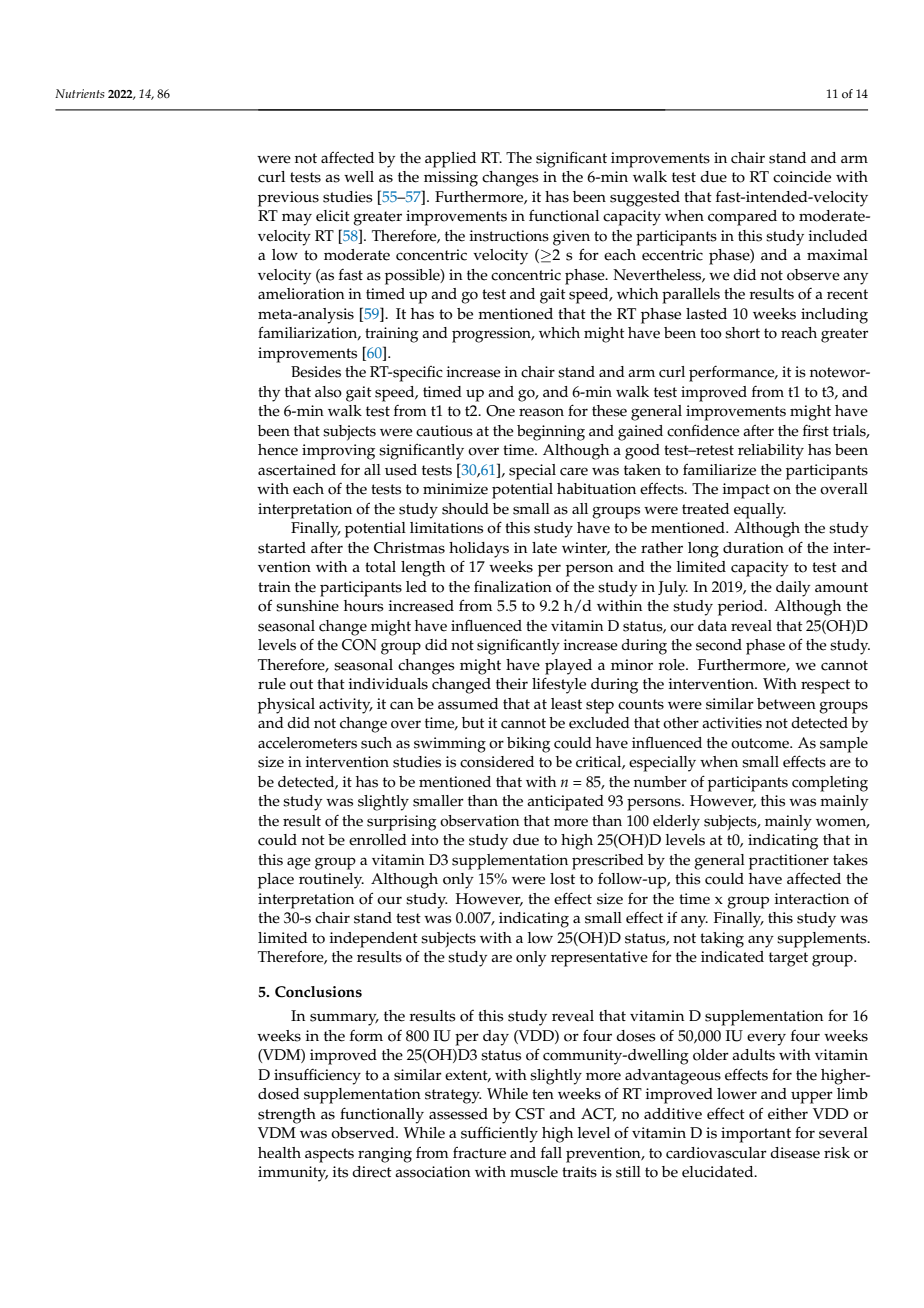 Image resolution: width=924 pixels, height=1308 pixels. Describe the element at coordinates (276, 881) in the screenshot. I see `place` at that location.
